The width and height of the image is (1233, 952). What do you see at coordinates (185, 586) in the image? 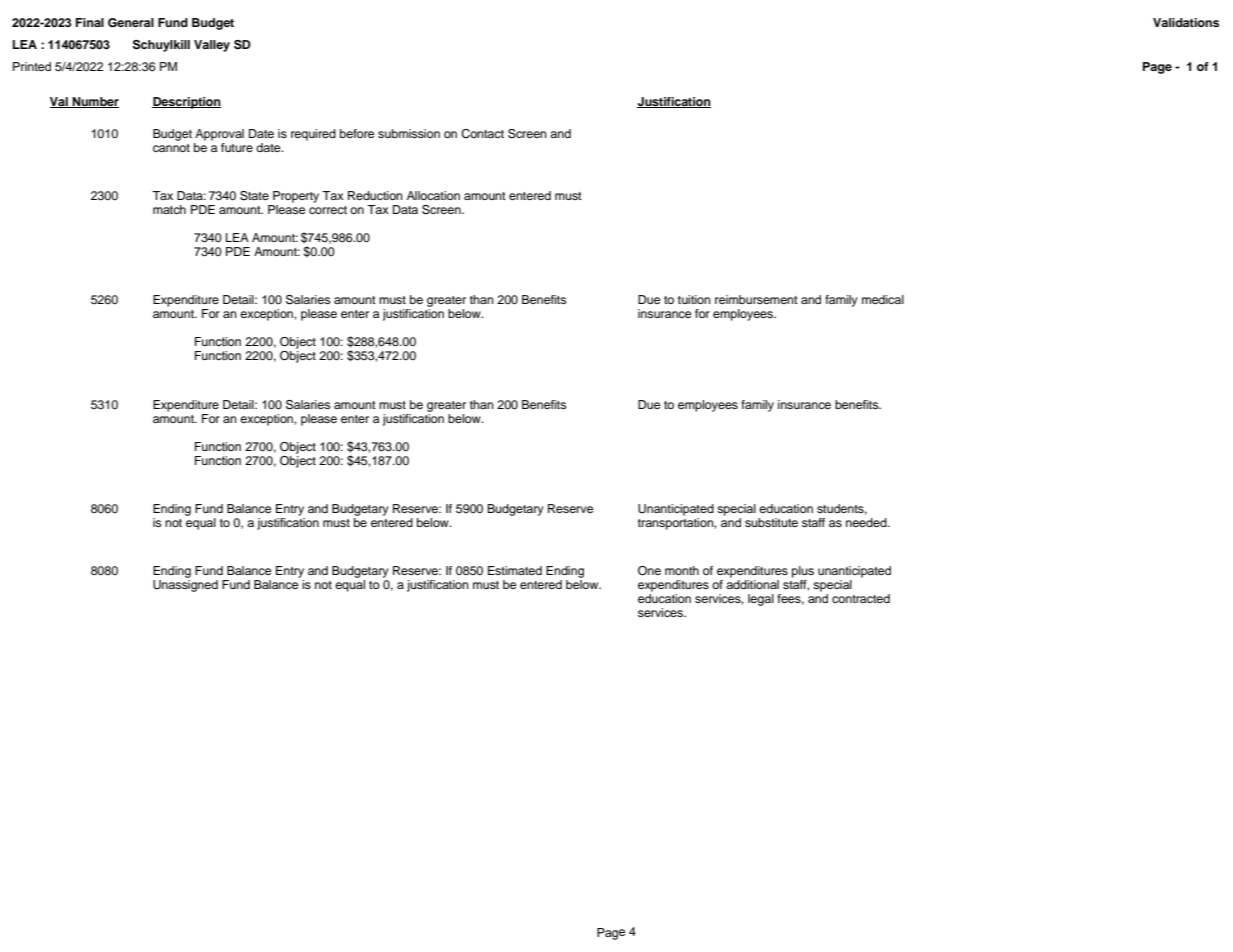
I see `Unassigned` at bounding box center [185, 586].
